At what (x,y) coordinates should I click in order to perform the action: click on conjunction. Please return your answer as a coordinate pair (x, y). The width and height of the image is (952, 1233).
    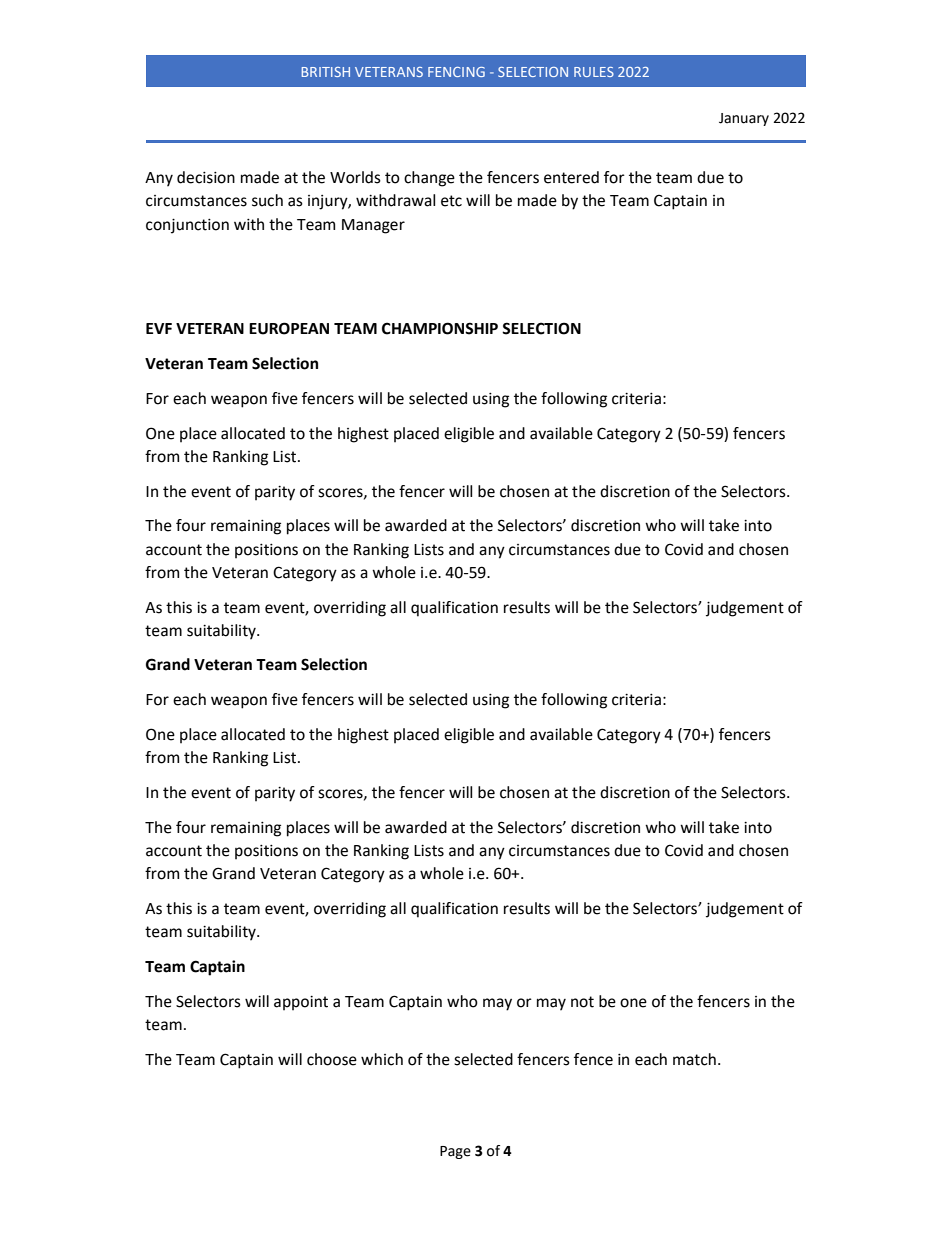
    Looking at the image, I should click on (187, 226).
